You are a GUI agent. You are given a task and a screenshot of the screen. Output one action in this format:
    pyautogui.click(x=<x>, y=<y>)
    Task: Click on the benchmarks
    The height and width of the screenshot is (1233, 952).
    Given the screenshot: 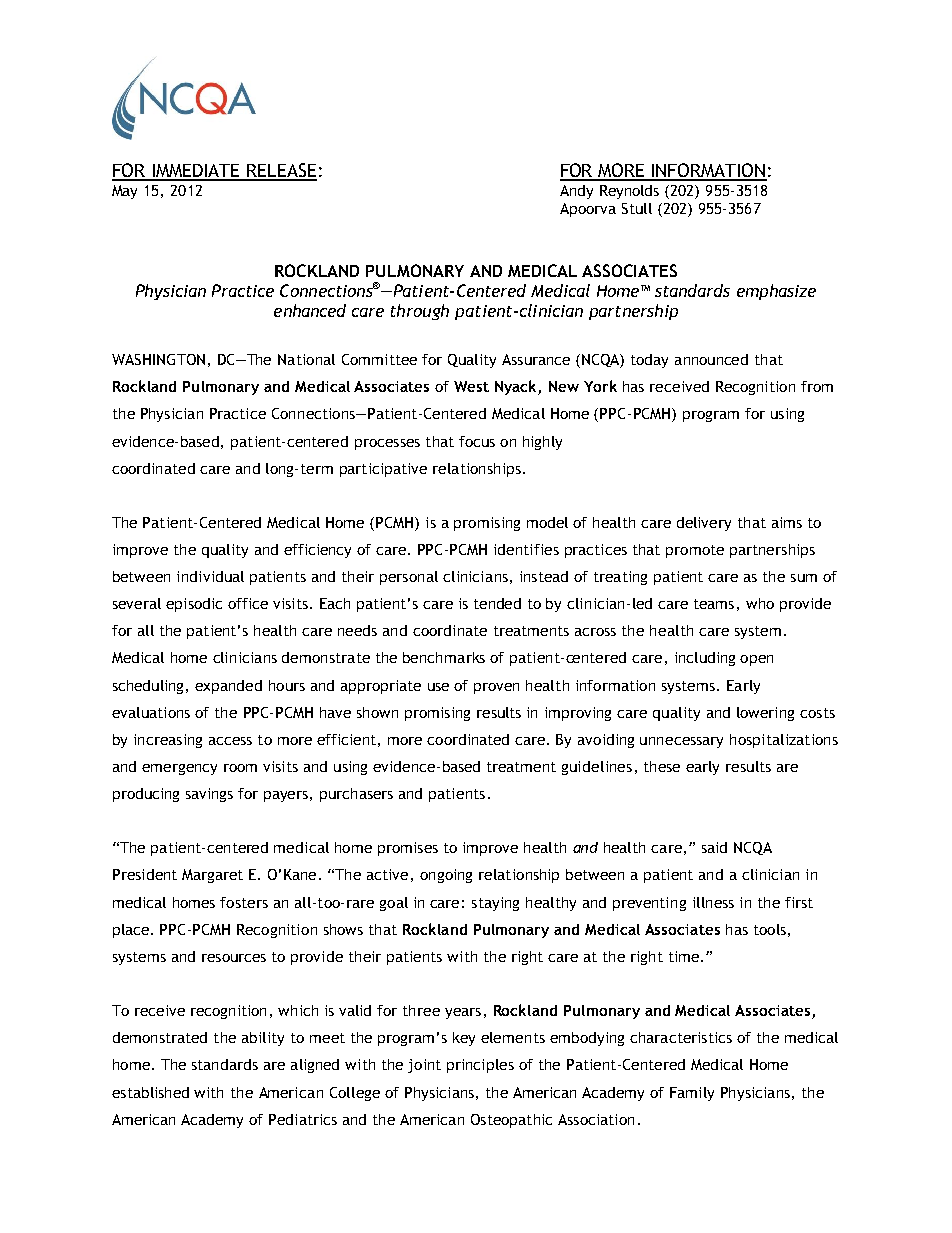 What is the action you would take?
    pyautogui.click(x=444, y=657)
